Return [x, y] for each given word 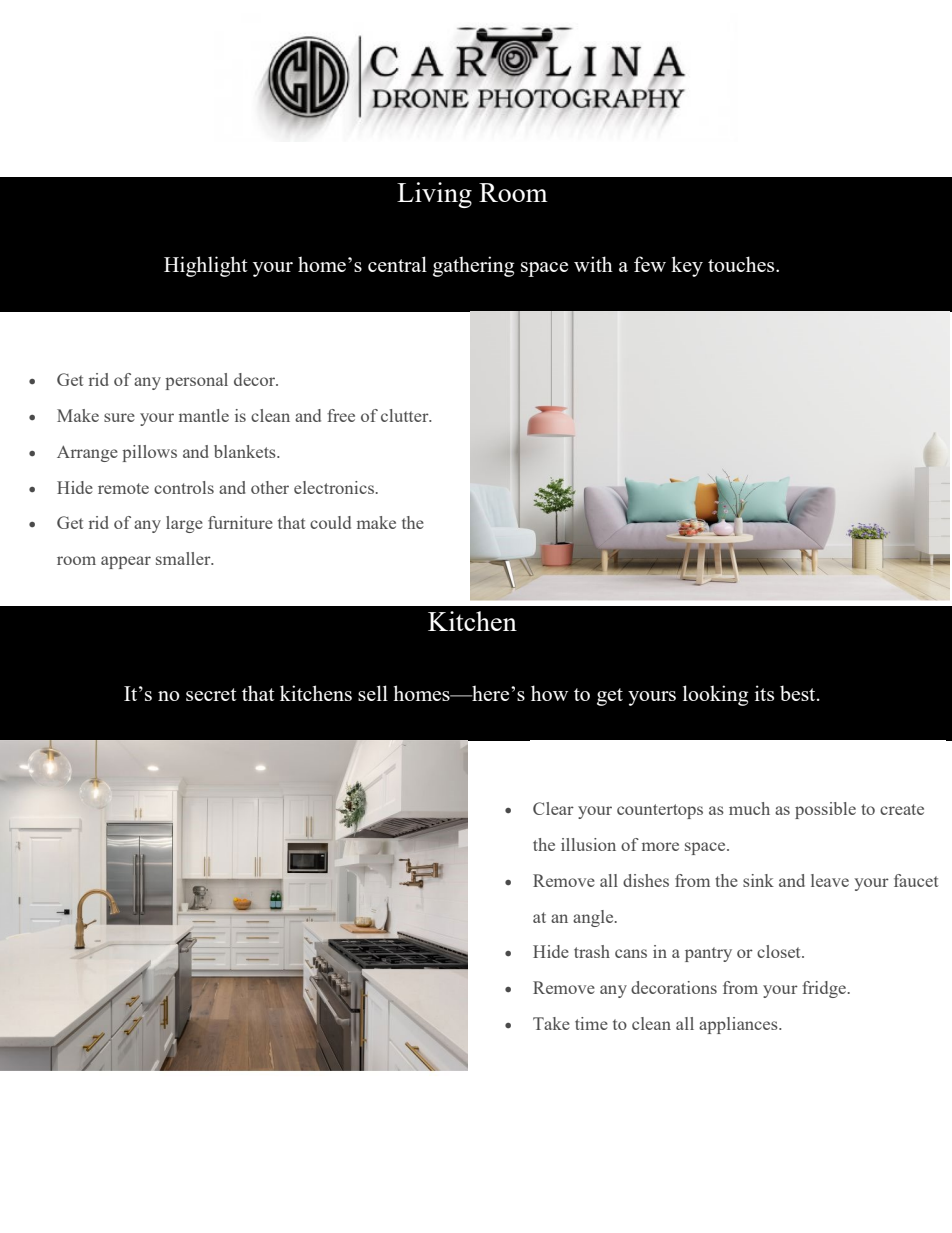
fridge [825, 989]
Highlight [206, 266]
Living [434, 195]
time [591, 1023]
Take [551, 1023]
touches [742, 264]
